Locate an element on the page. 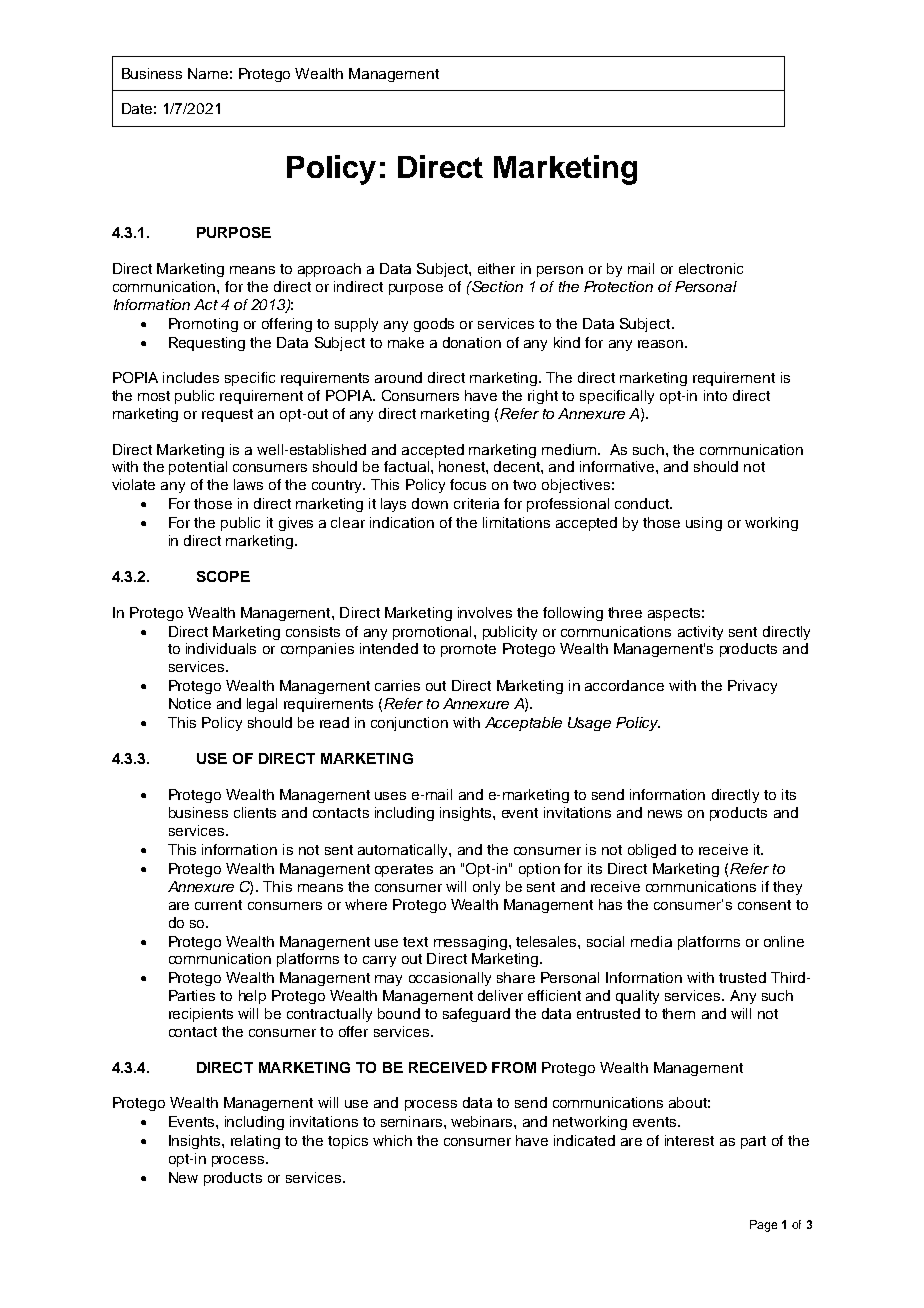 The image size is (924, 1308). Privacy is located at coordinates (752, 687).
